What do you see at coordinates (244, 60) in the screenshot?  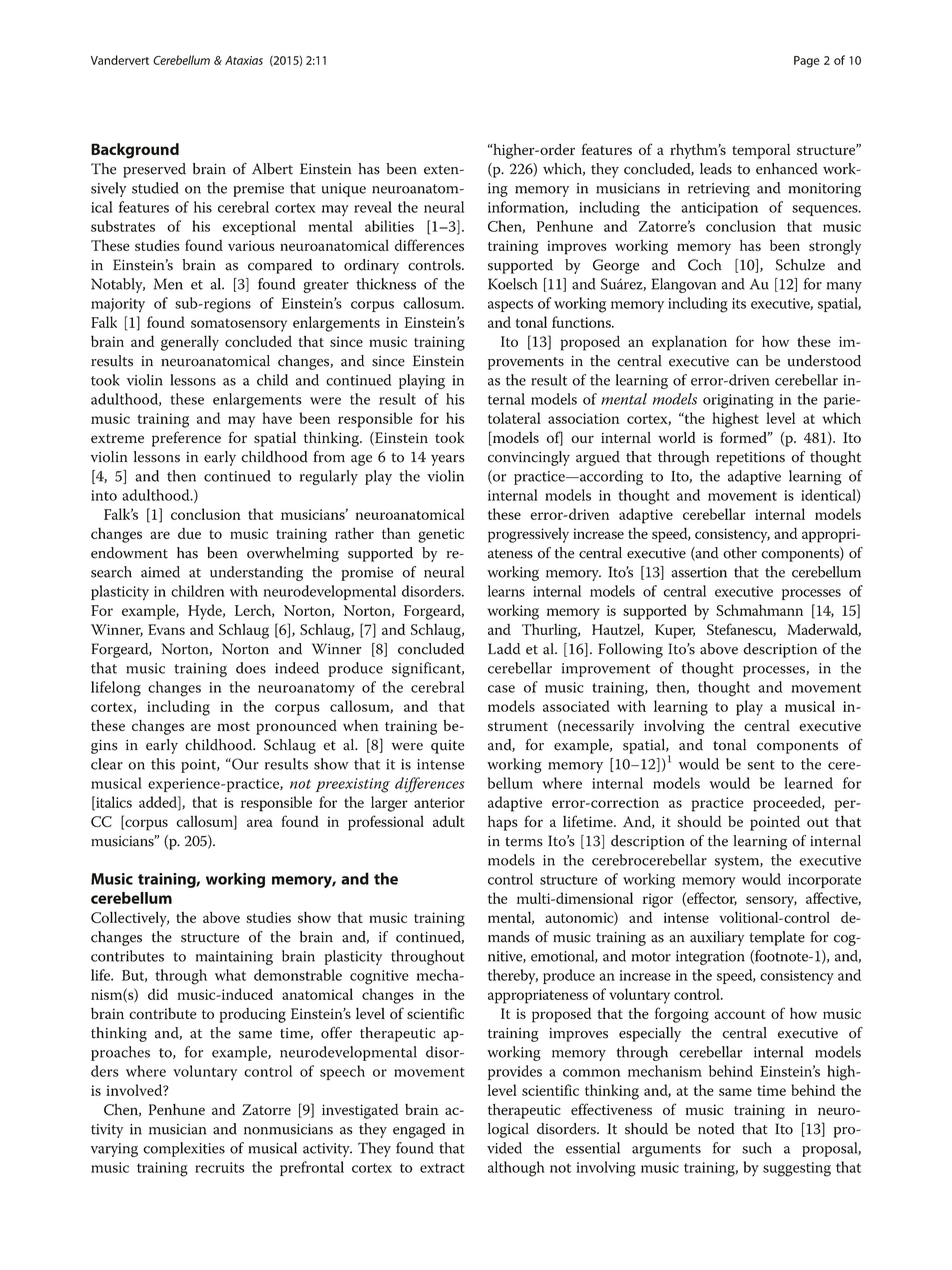 I see `Ataxias` at bounding box center [244, 60].
